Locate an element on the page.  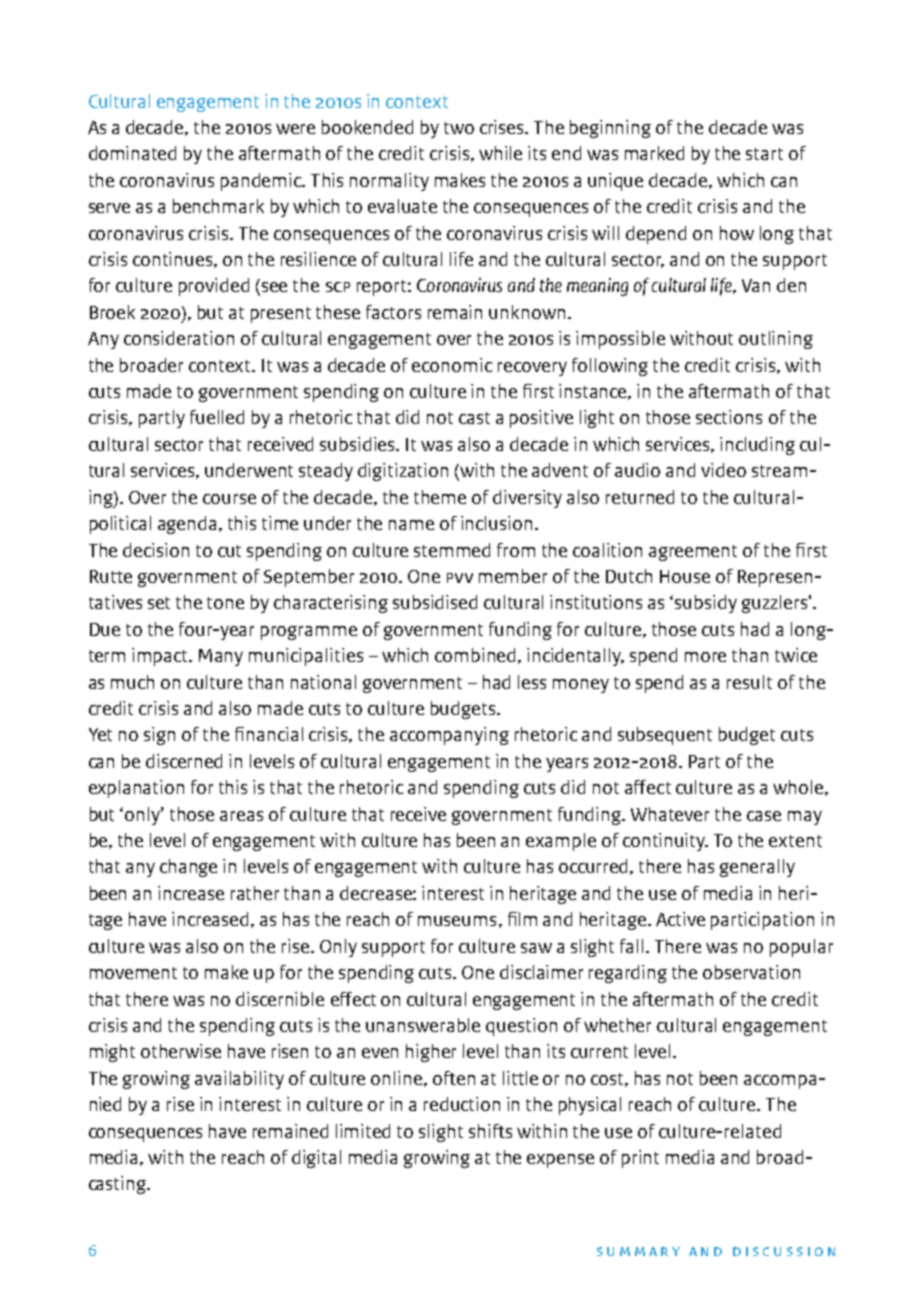
start is located at coordinates (764, 154).
